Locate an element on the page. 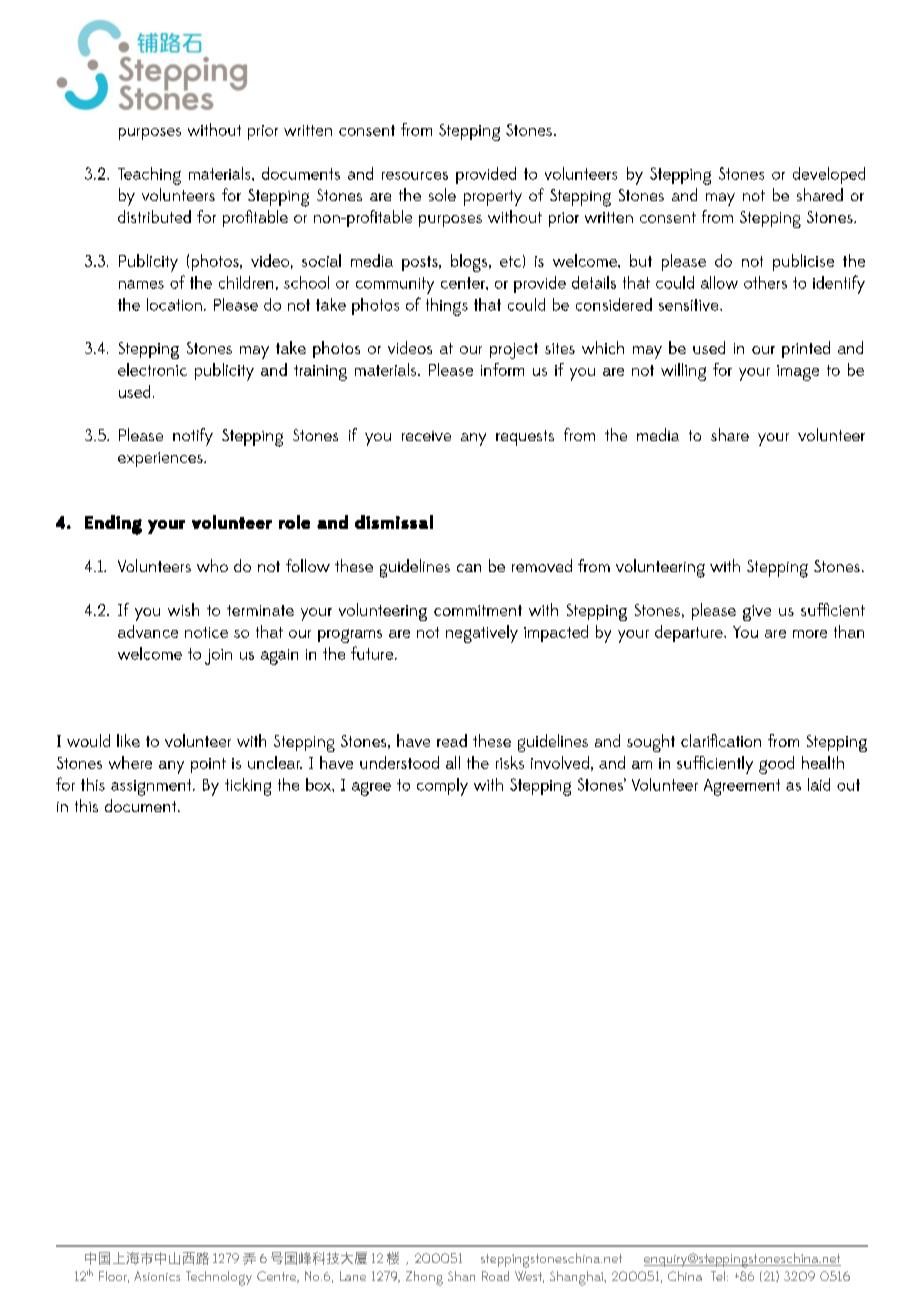 The width and height of the document is (924, 1308). developed is located at coordinates (829, 175).
